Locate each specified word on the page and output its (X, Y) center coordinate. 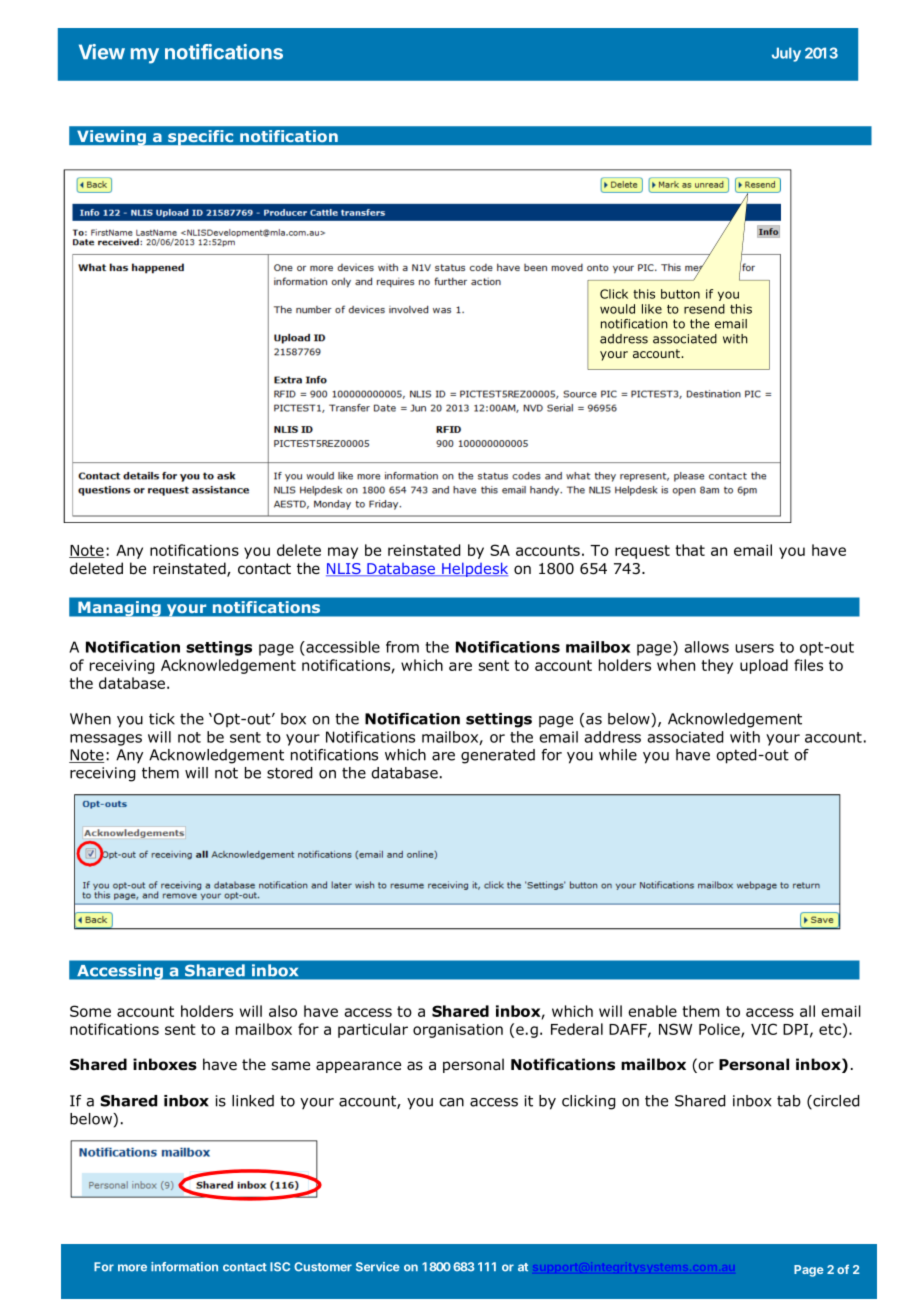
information (184, 1267)
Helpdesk (474, 569)
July (786, 54)
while (618, 755)
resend (704, 309)
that (690, 550)
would (617, 309)
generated (498, 756)
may (343, 553)
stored (289, 773)
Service (378, 1267)
